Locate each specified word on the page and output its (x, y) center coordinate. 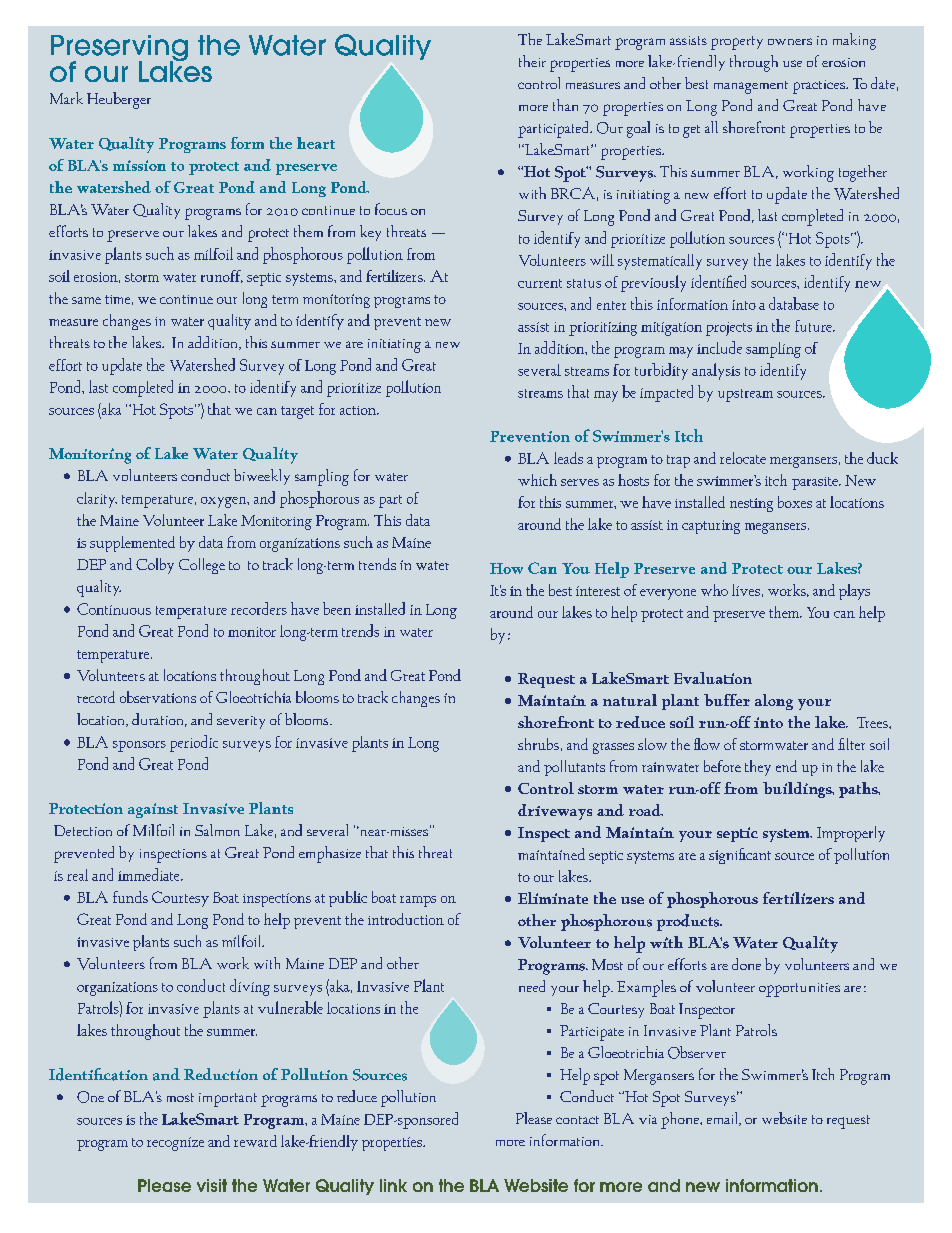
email (723, 1119)
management (751, 87)
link (393, 1185)
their (532, 61)
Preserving (119, 49)
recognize (175, 1144)
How (506, 568)
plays (854, 592)
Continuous (114, 609)
